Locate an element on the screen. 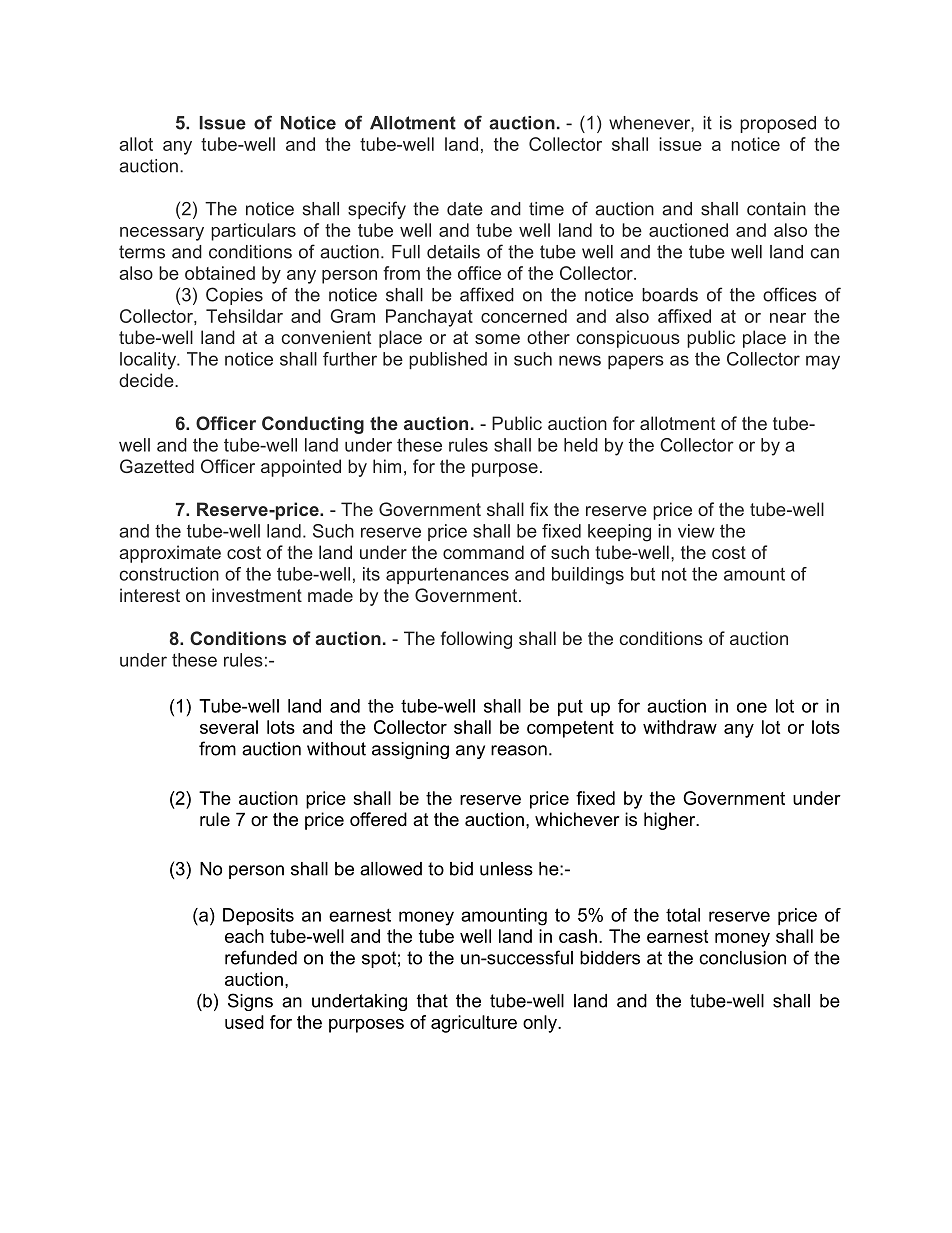  proposed is located at coordinates (778, 124).
